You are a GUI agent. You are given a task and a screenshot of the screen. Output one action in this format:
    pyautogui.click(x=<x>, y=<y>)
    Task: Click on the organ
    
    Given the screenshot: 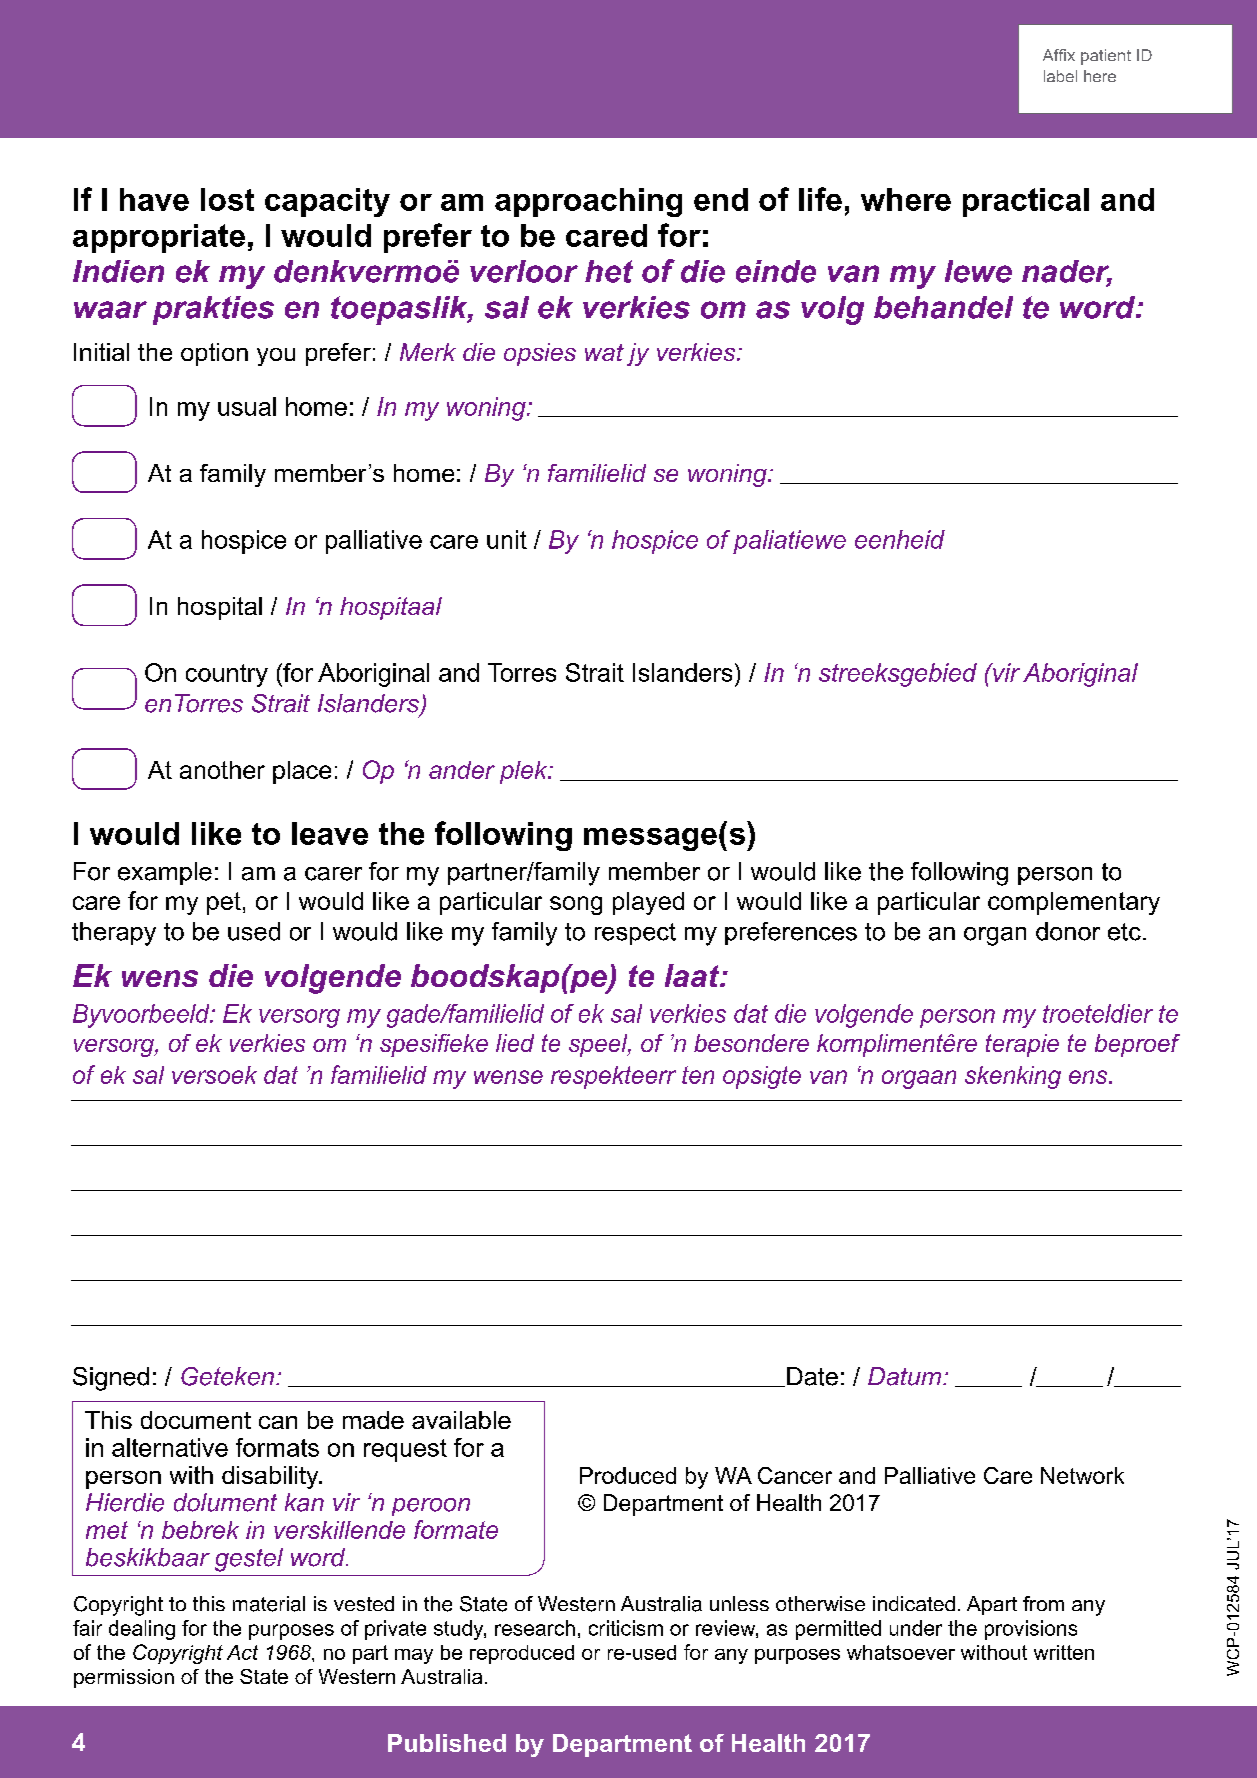 What is the action you would take?
    pyautogui.click(x=995, y=936)
